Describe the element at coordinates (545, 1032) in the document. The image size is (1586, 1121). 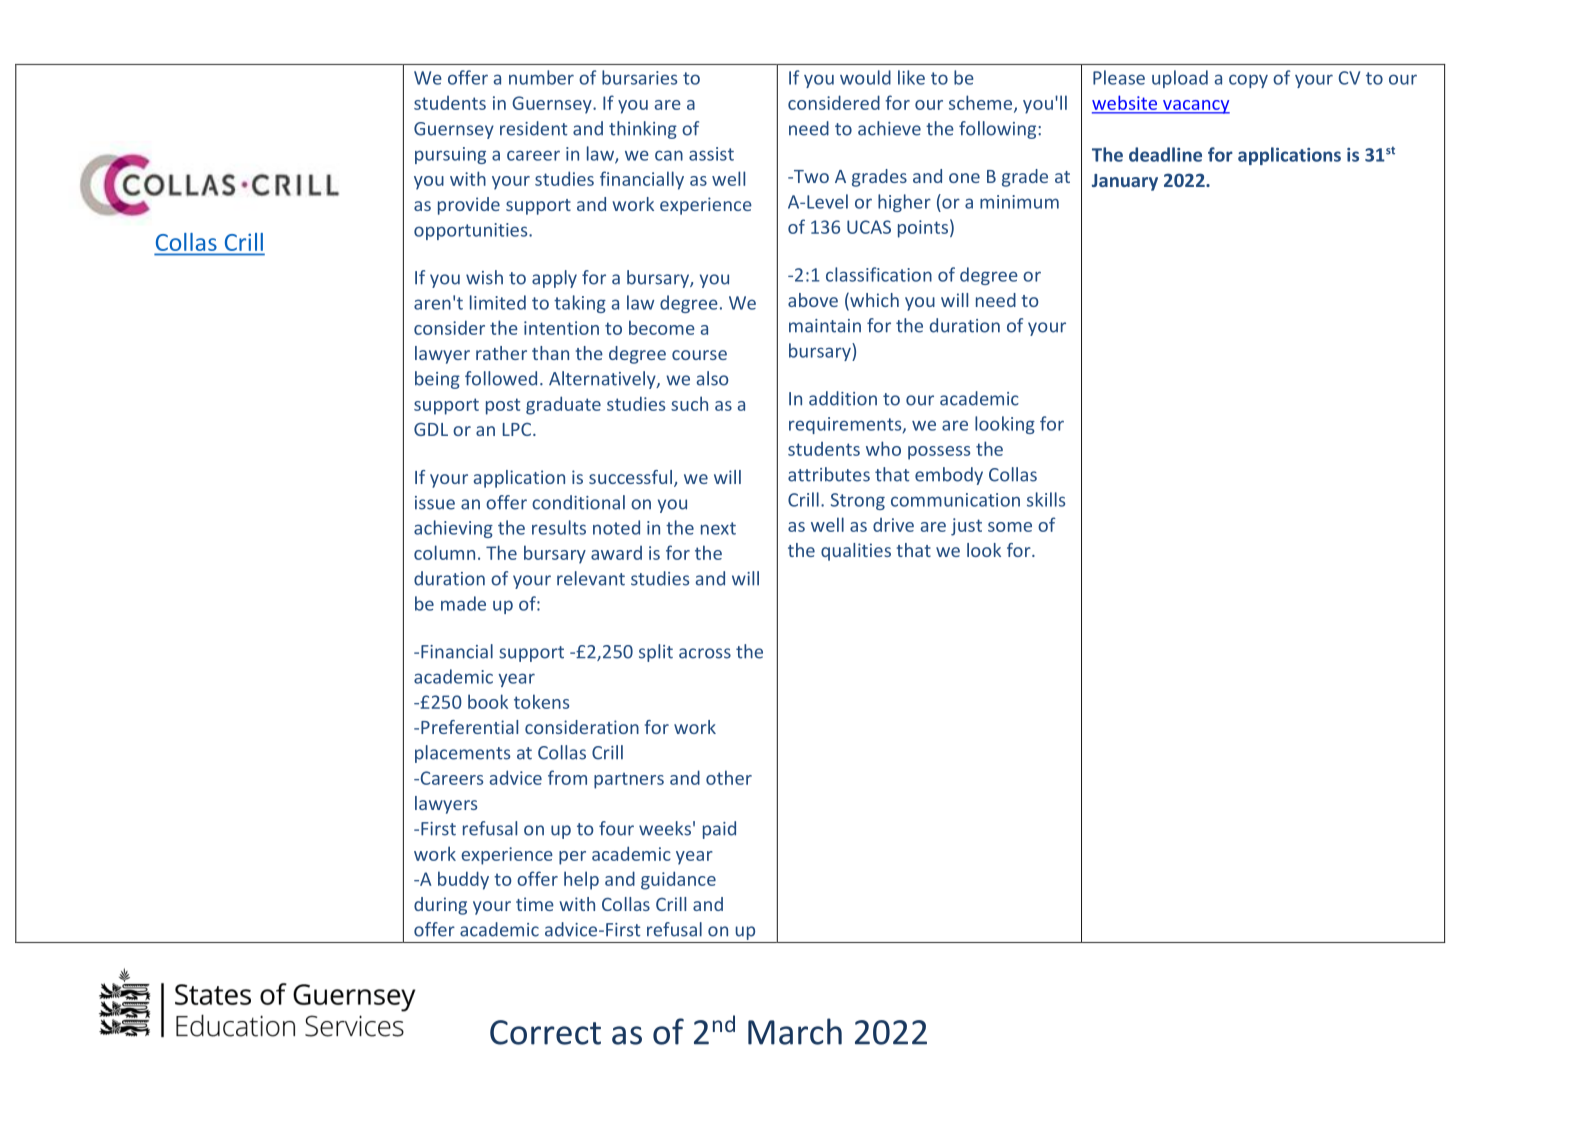
I see `Correct` at that location.
